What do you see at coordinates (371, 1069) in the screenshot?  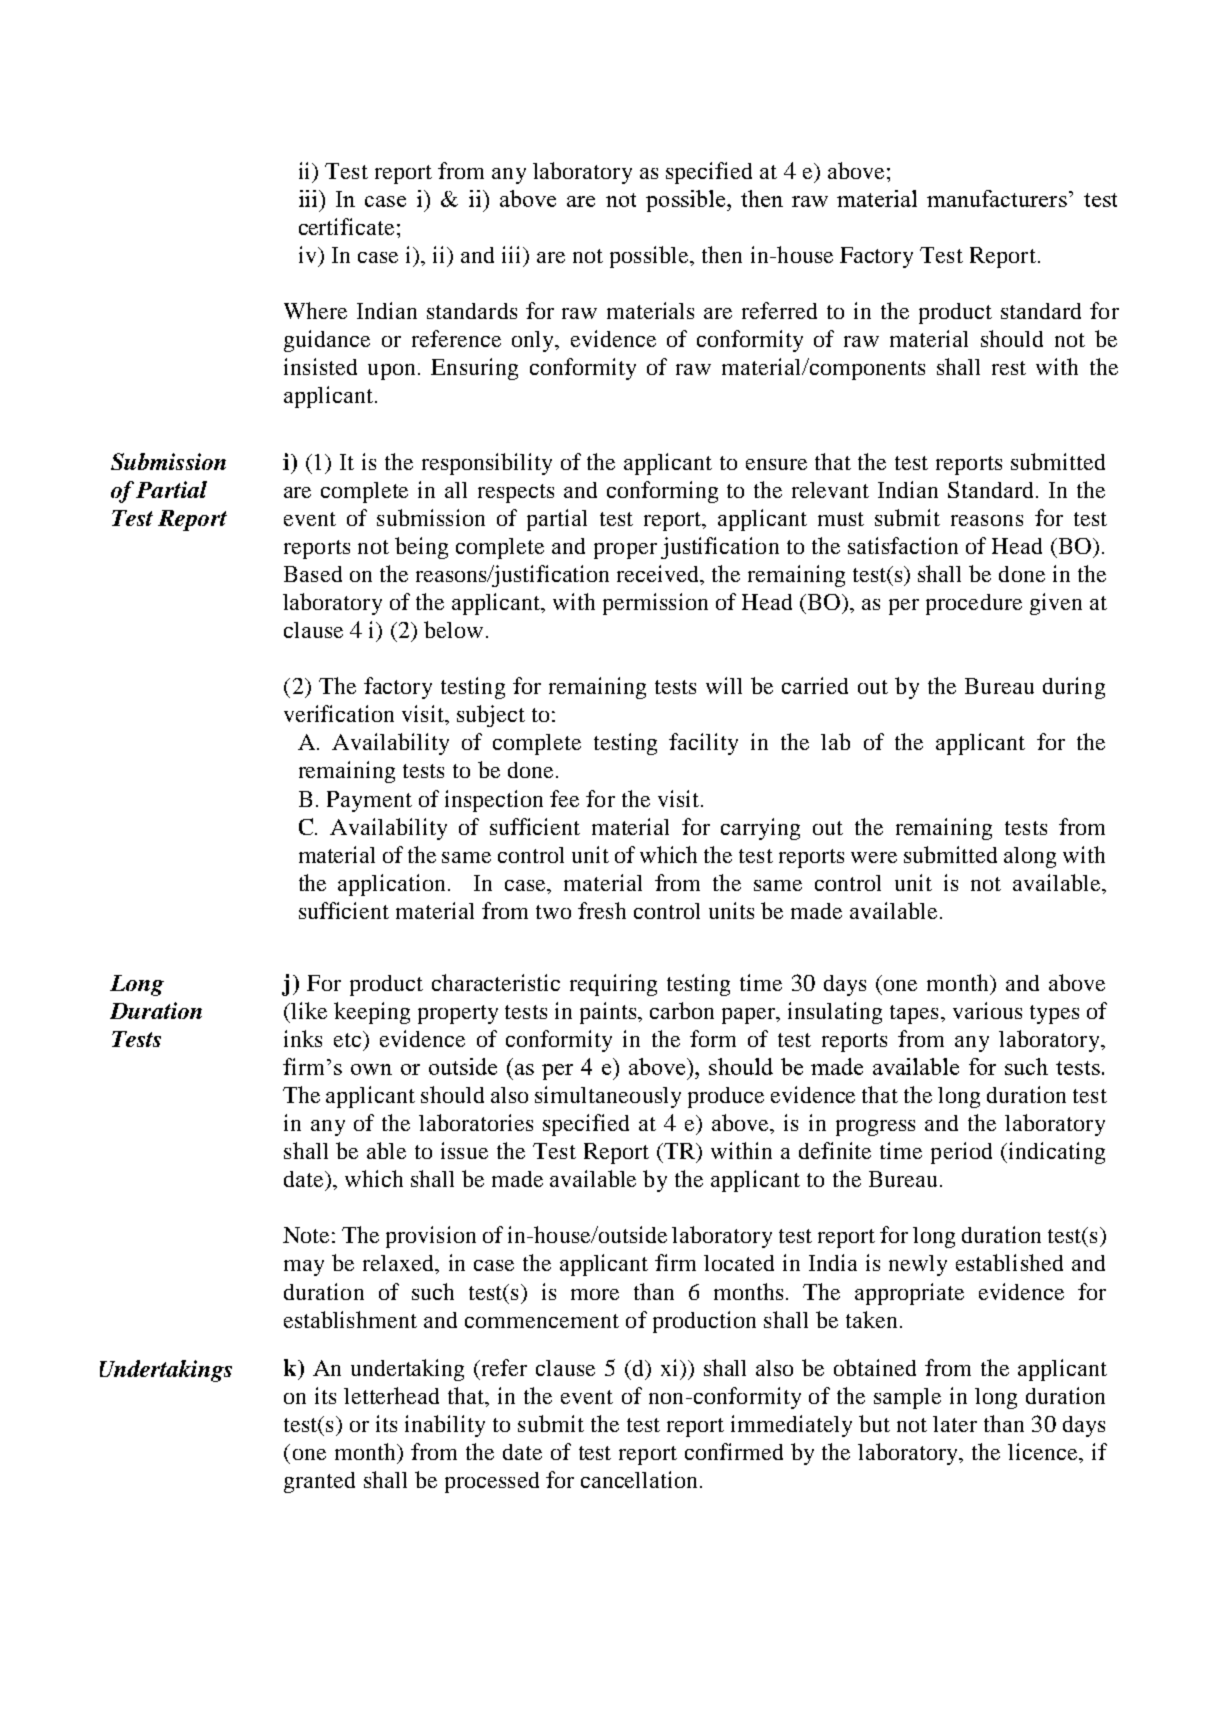 I see `own` at bounding box center [371, 1069].
